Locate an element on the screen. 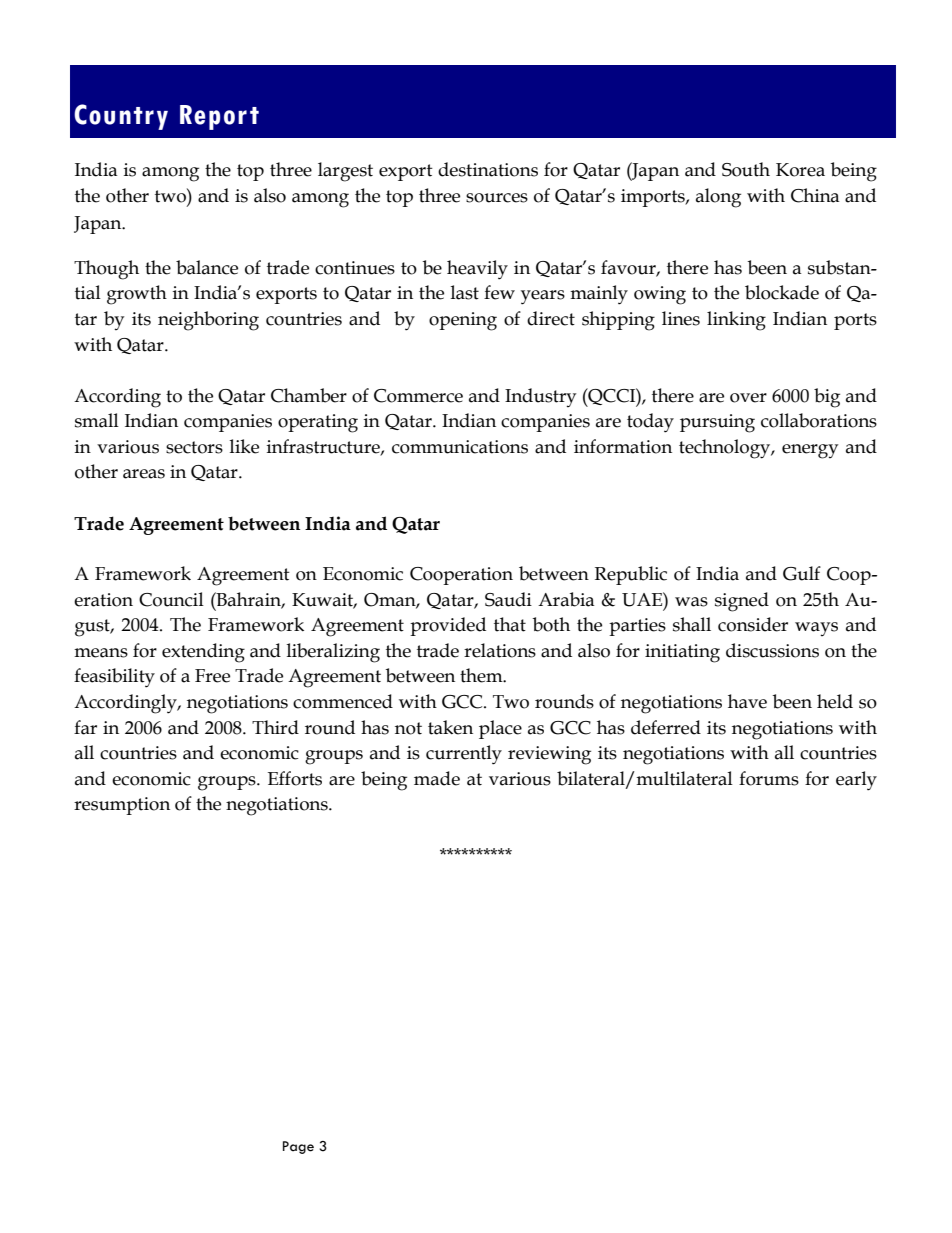 The height and width of the screenshot is (1233, 952). areas is located at coordinates (144, 474).
